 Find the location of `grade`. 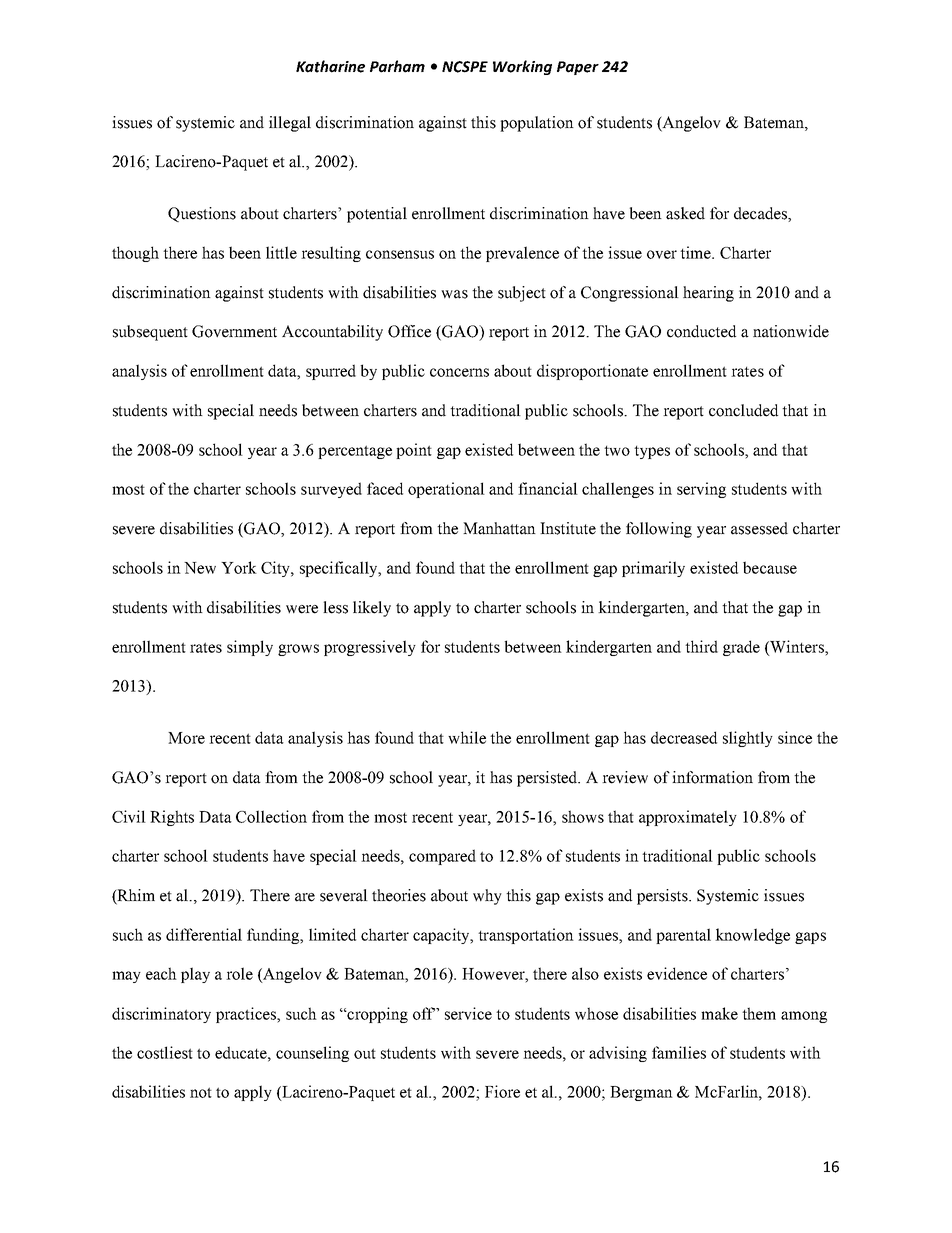

grade is located at coordinates (741, 648).
